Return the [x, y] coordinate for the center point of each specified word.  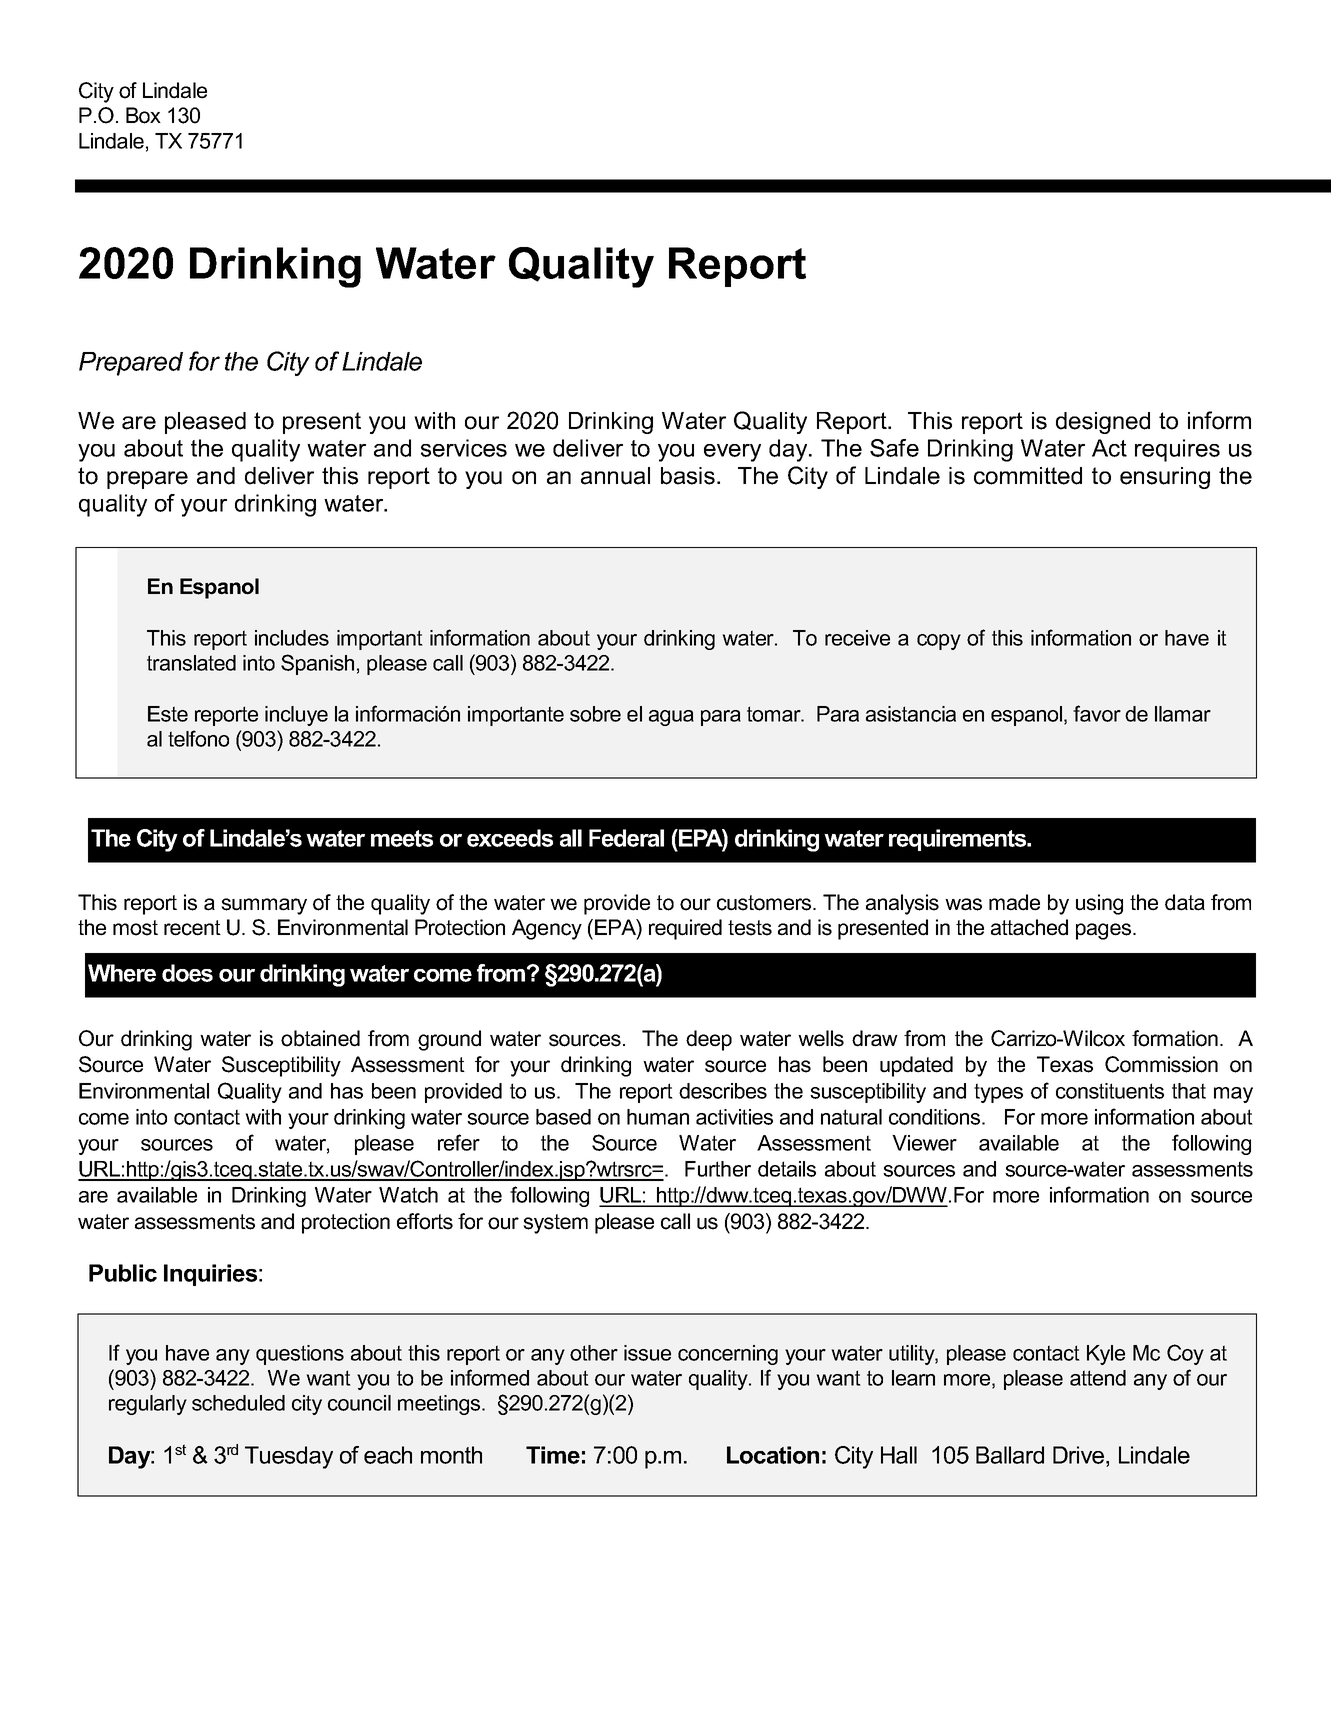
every [732, 453]
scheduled [238, 1403]
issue [647, 1353]
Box [143, 115]
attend [1098, 1378]
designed [1103, 423]
